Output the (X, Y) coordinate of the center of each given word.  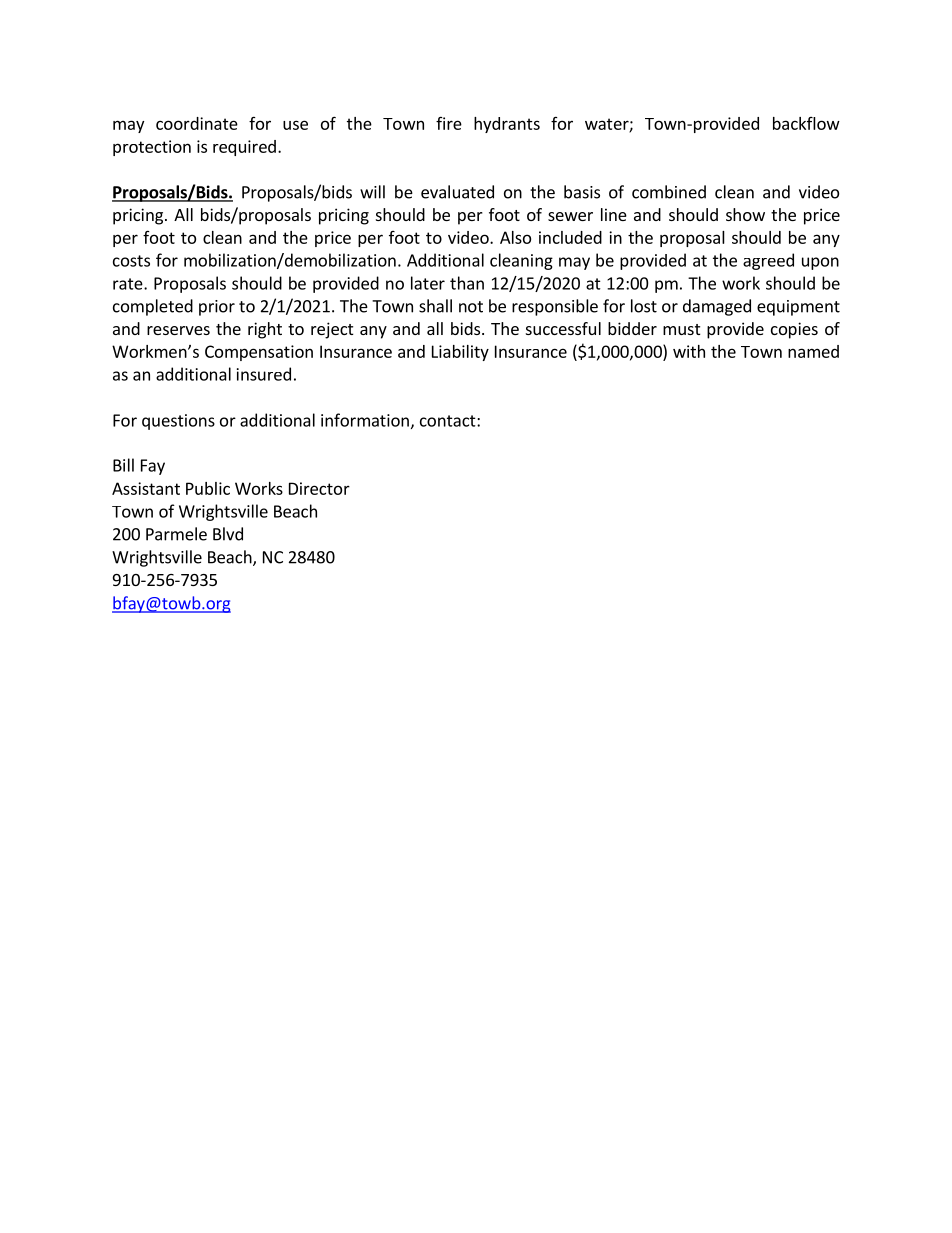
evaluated (457, 192)
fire (449, 123)
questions (178, 422)
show (745, 214)
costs (131, 261)
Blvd (228, 534)
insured (264, 374)
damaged (717, 307)
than (467, 283)
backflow (806, 123)
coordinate (197, 123)
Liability (460, 353)
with (689, 351)
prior (217, 308)
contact (449, 421)
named (813, 351)
